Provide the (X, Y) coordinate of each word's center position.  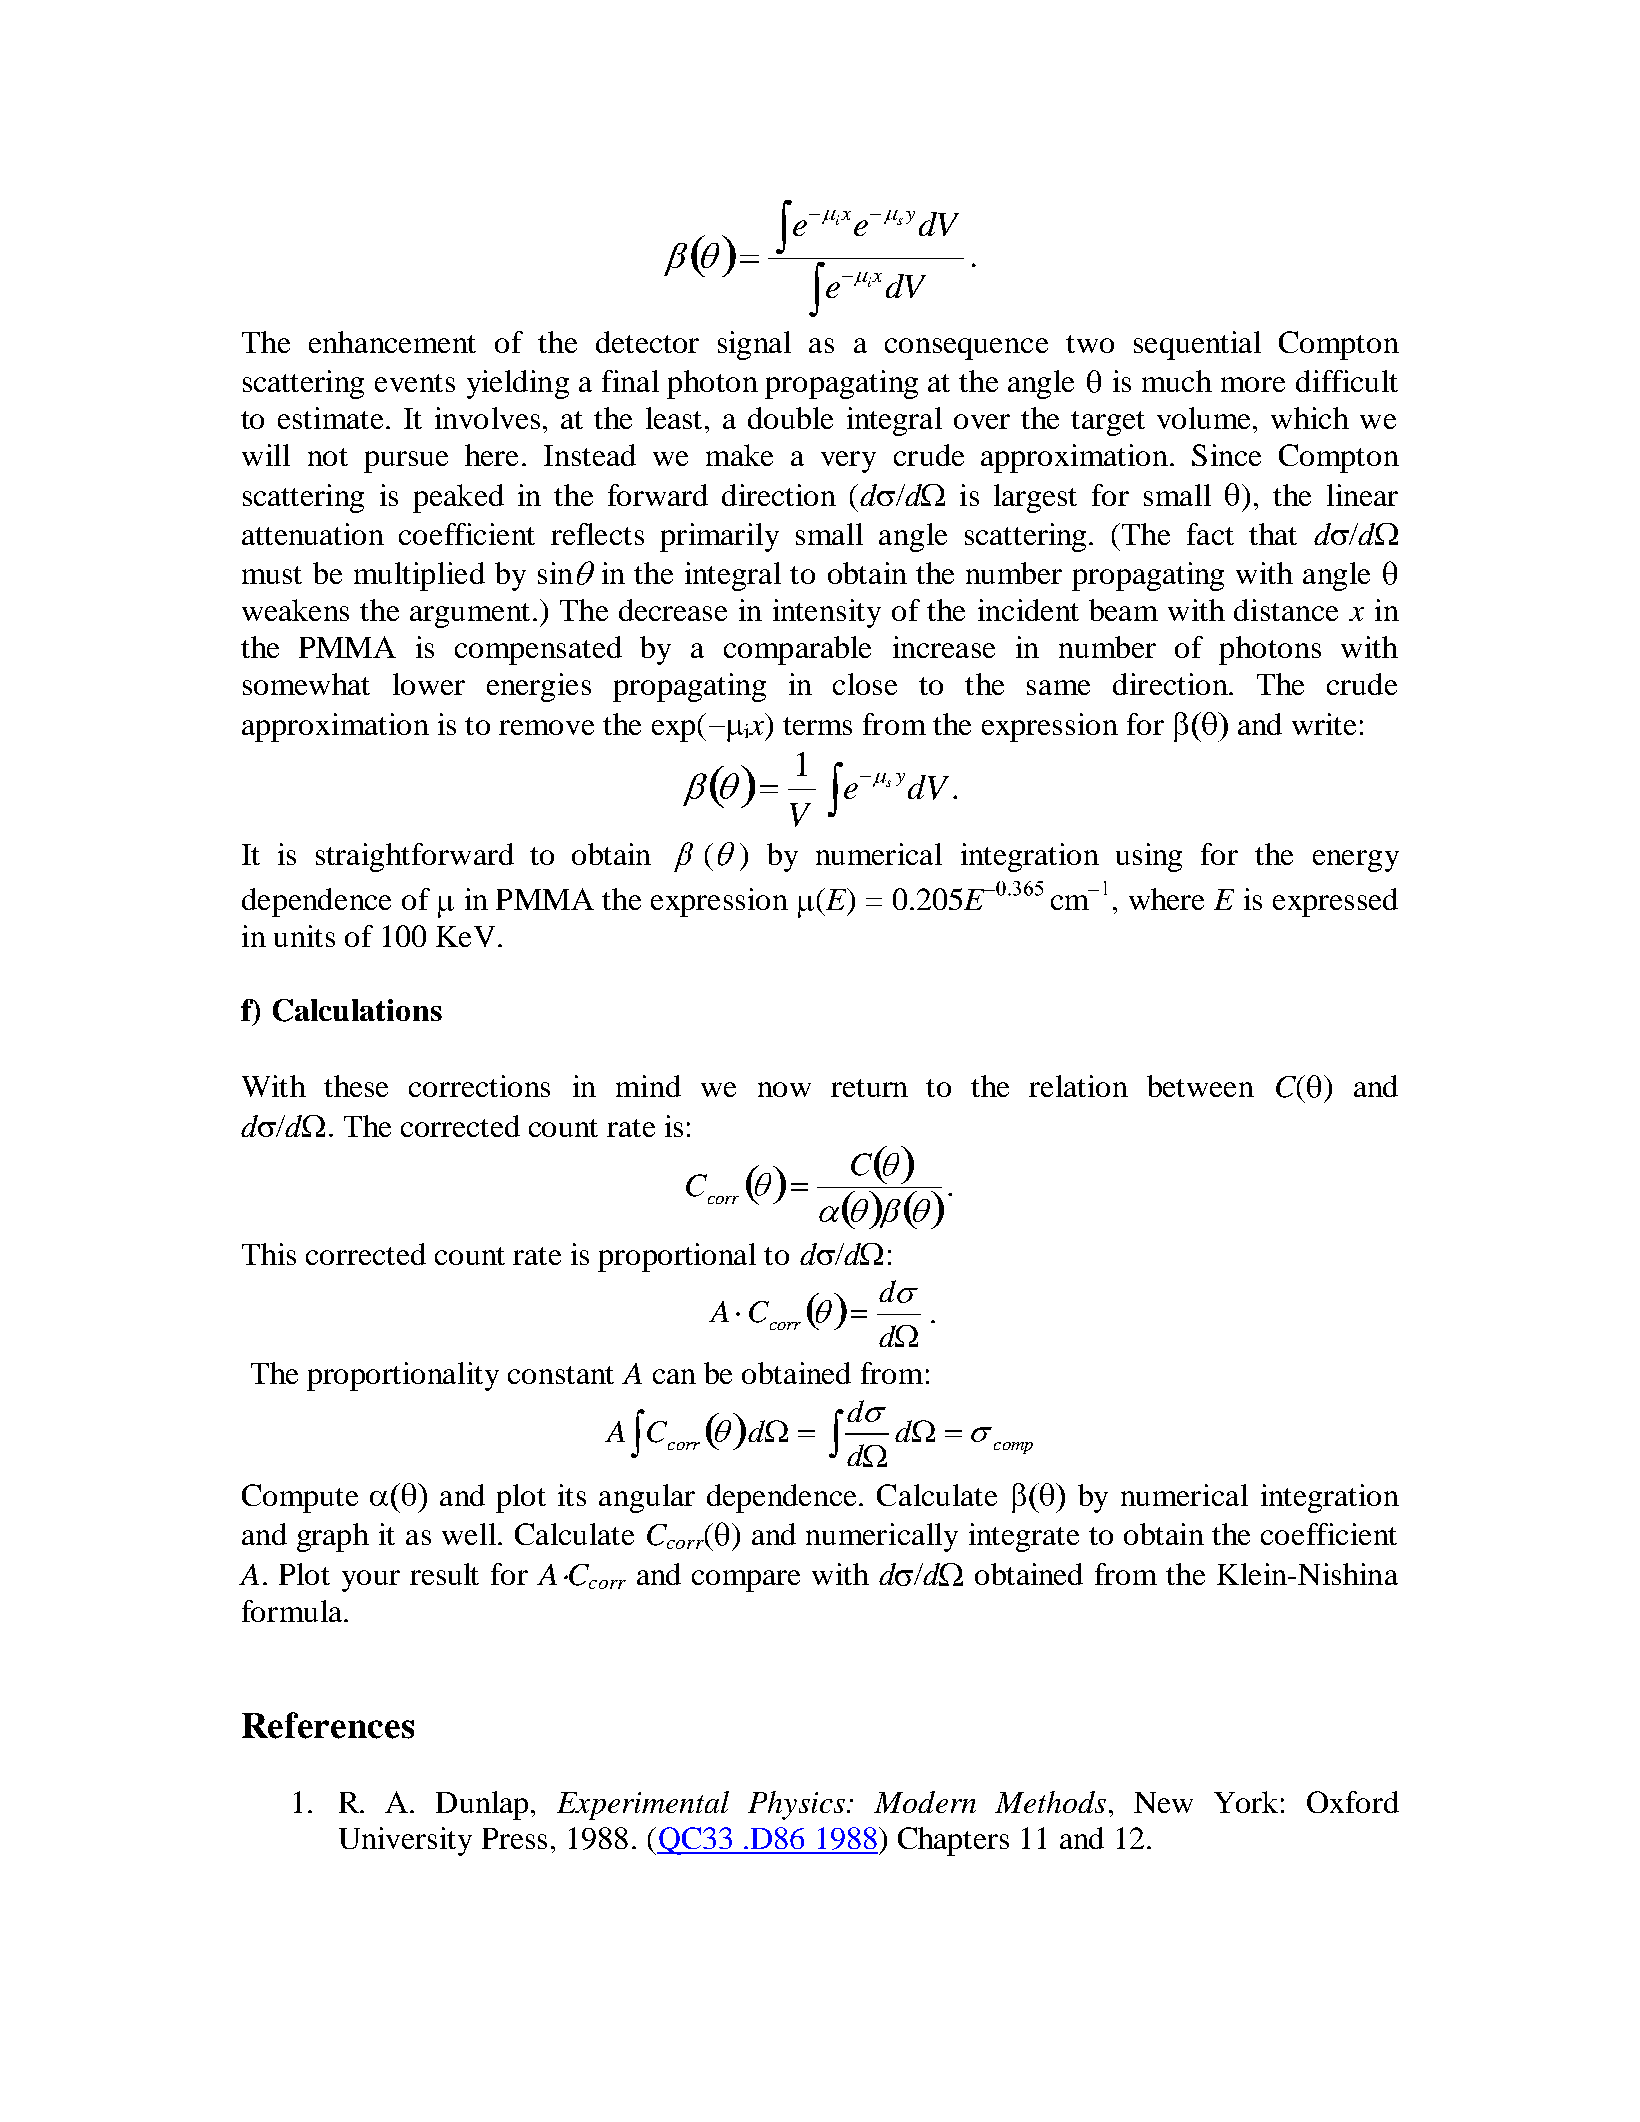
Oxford (1353, 1802)
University (405, 1841)
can (674, 1376)
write (1324, 724)
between (1200, 1086)
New (1163, 1802)
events (415, 383)
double (790, 418)
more (1253, 384)
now (784, 1089)
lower (429, 684)
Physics (798, 1805)
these (356, 1086)
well (470, 1534)
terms (817, 726)
